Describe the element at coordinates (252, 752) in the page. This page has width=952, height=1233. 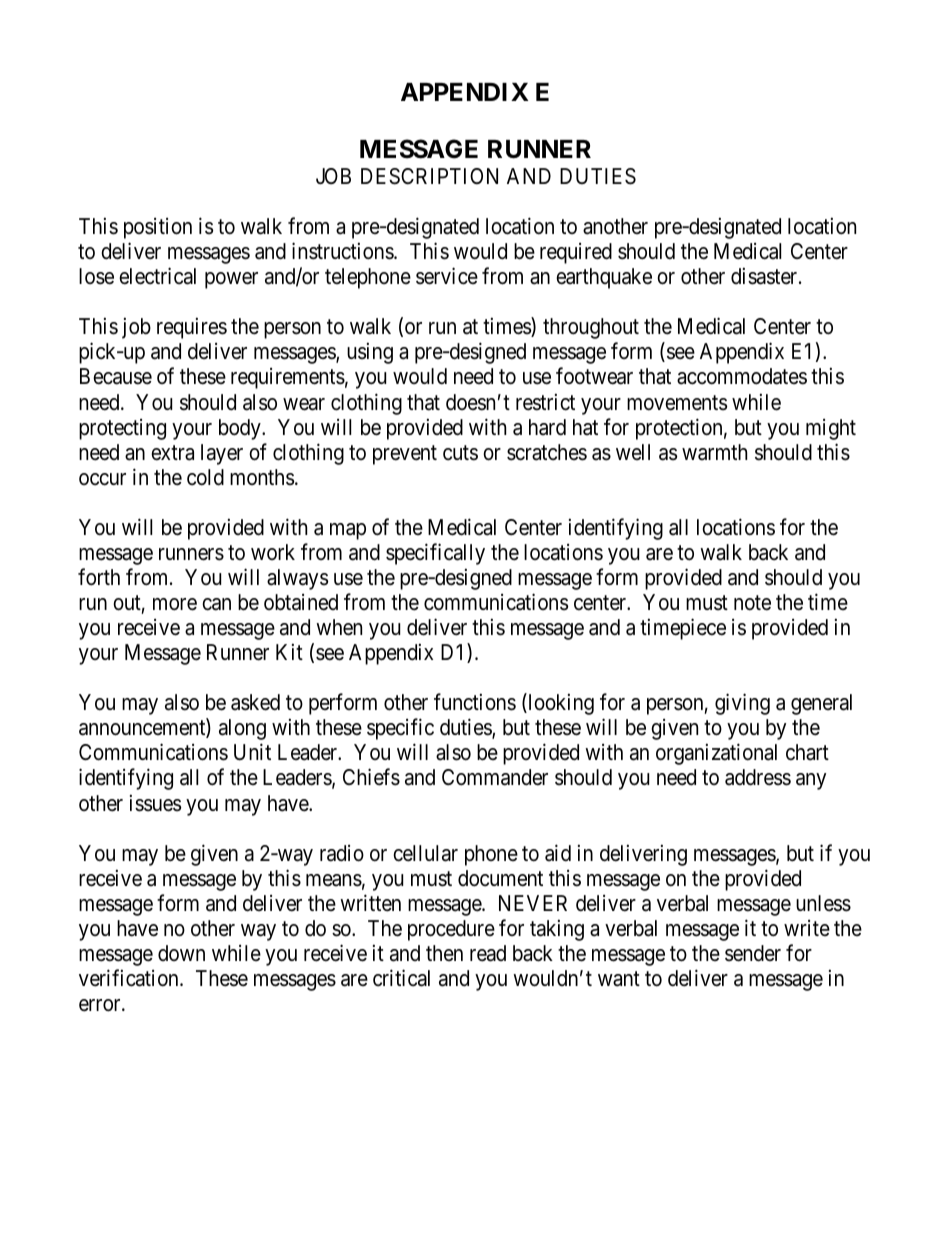
I see `Unit` at that location.
